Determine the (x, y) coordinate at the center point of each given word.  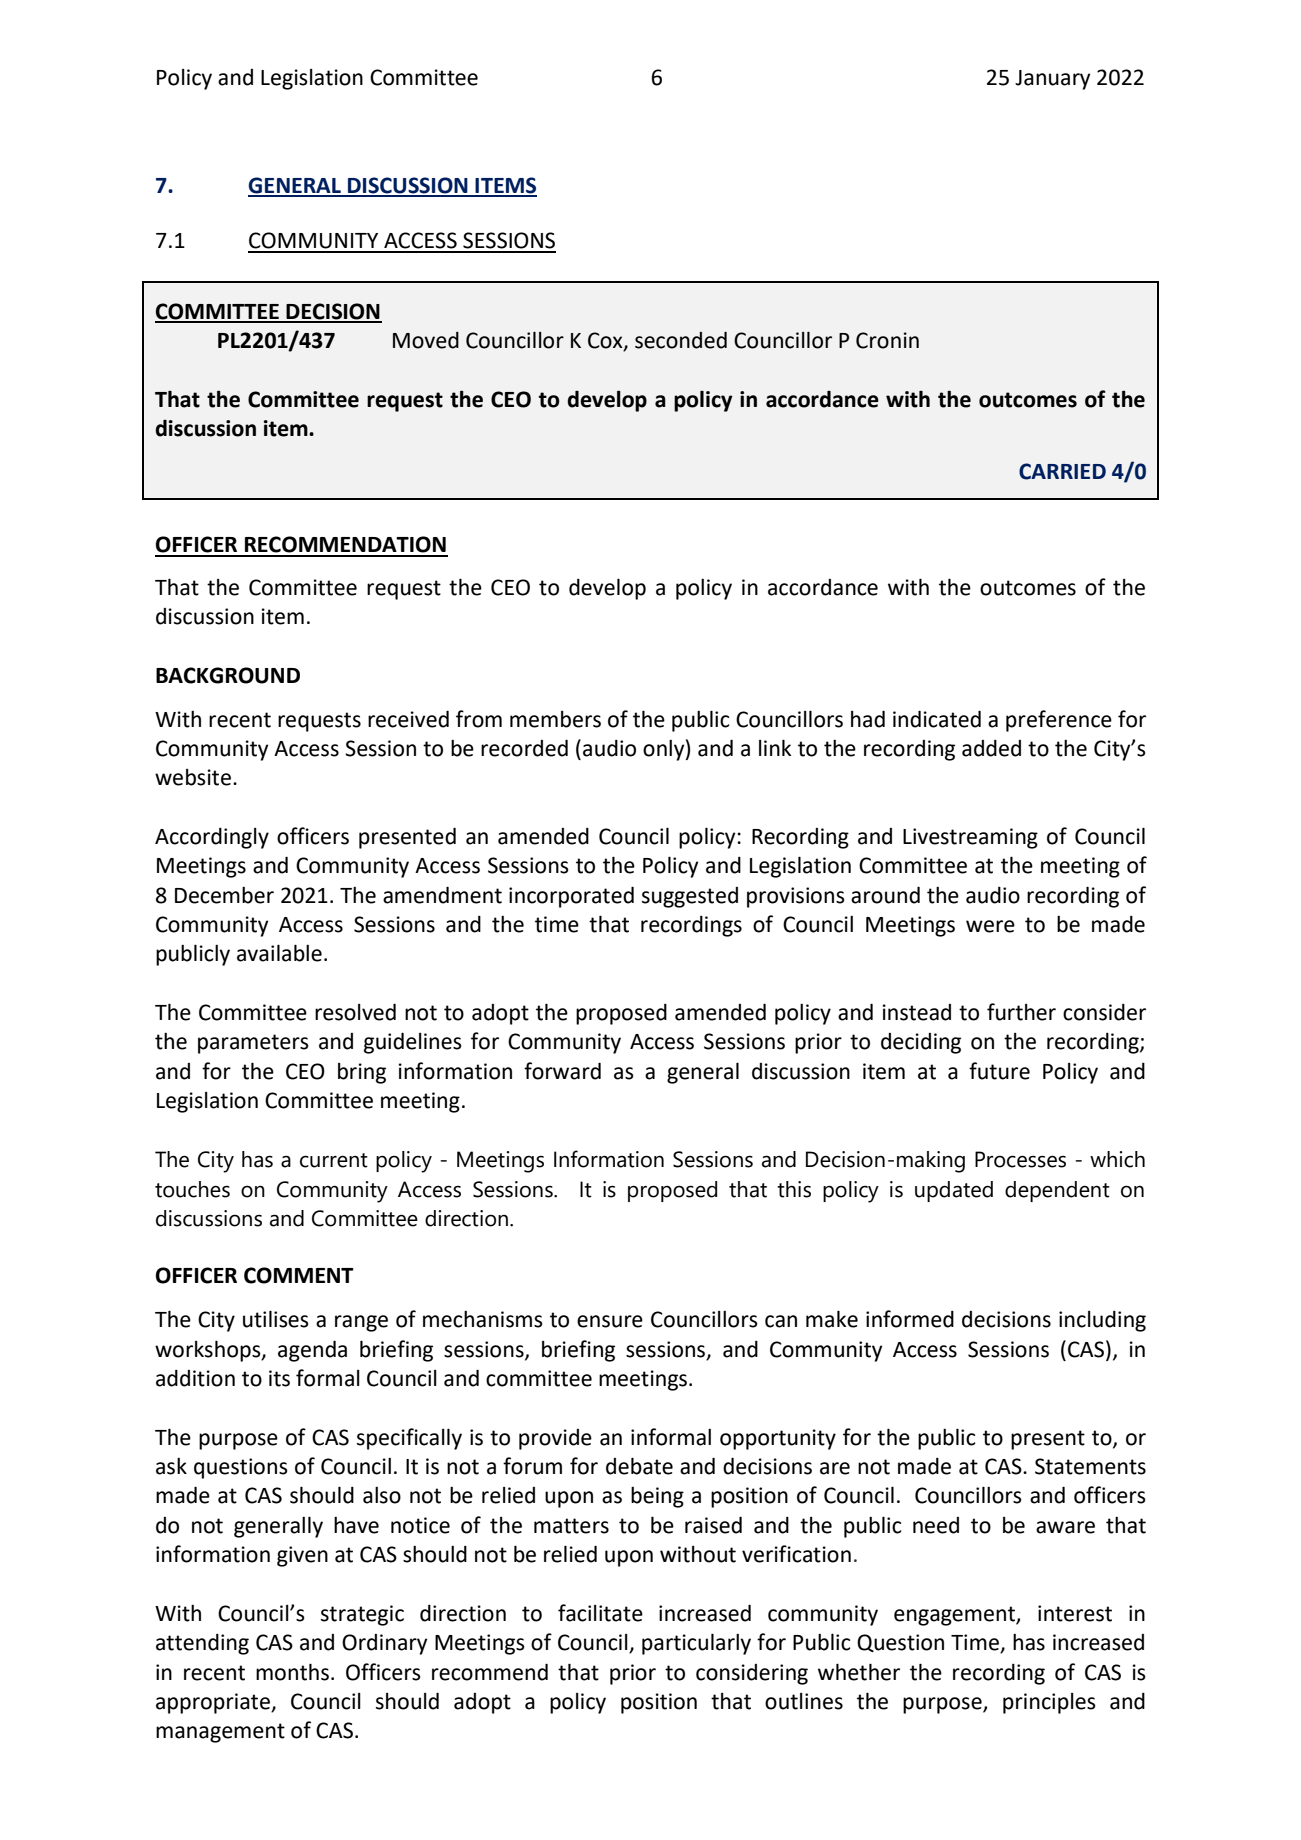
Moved (426, 340)
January (1053, 80)
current (334, 1160)
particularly (696, 1644)
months (292, 1672)
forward (562, 1071)
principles (1049, 1703)
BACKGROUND (228, 675)
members (555, 719)
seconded (681, 340)
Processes (1020, 1159)
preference (1059, 721)
